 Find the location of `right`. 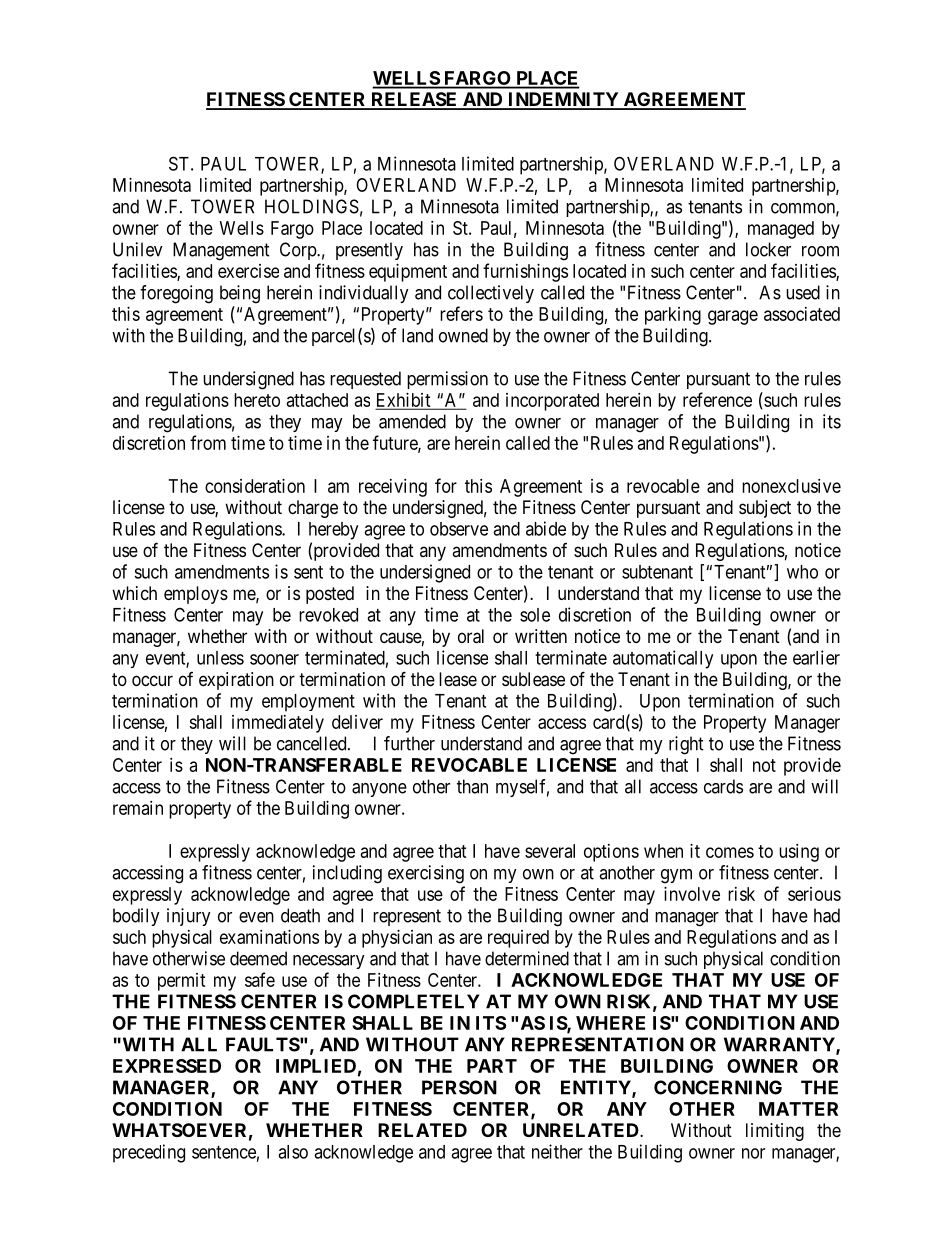

right is located at coordinates (686, 745).
